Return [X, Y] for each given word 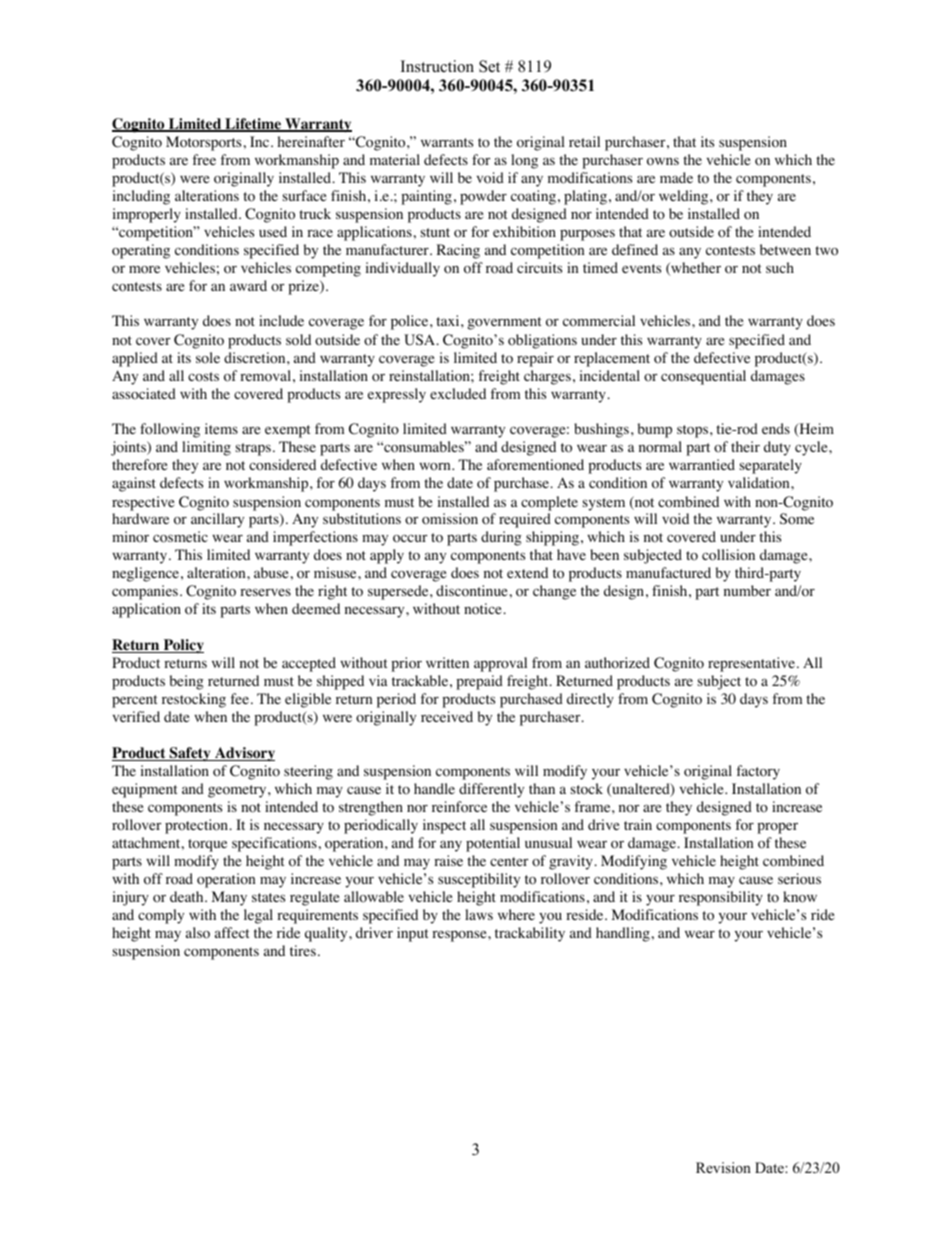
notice [484, 609]
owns [663, 162]
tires [303, 950]
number [747, 590]
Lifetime [253, 125]
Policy [182, 646]
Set [489, 66]
